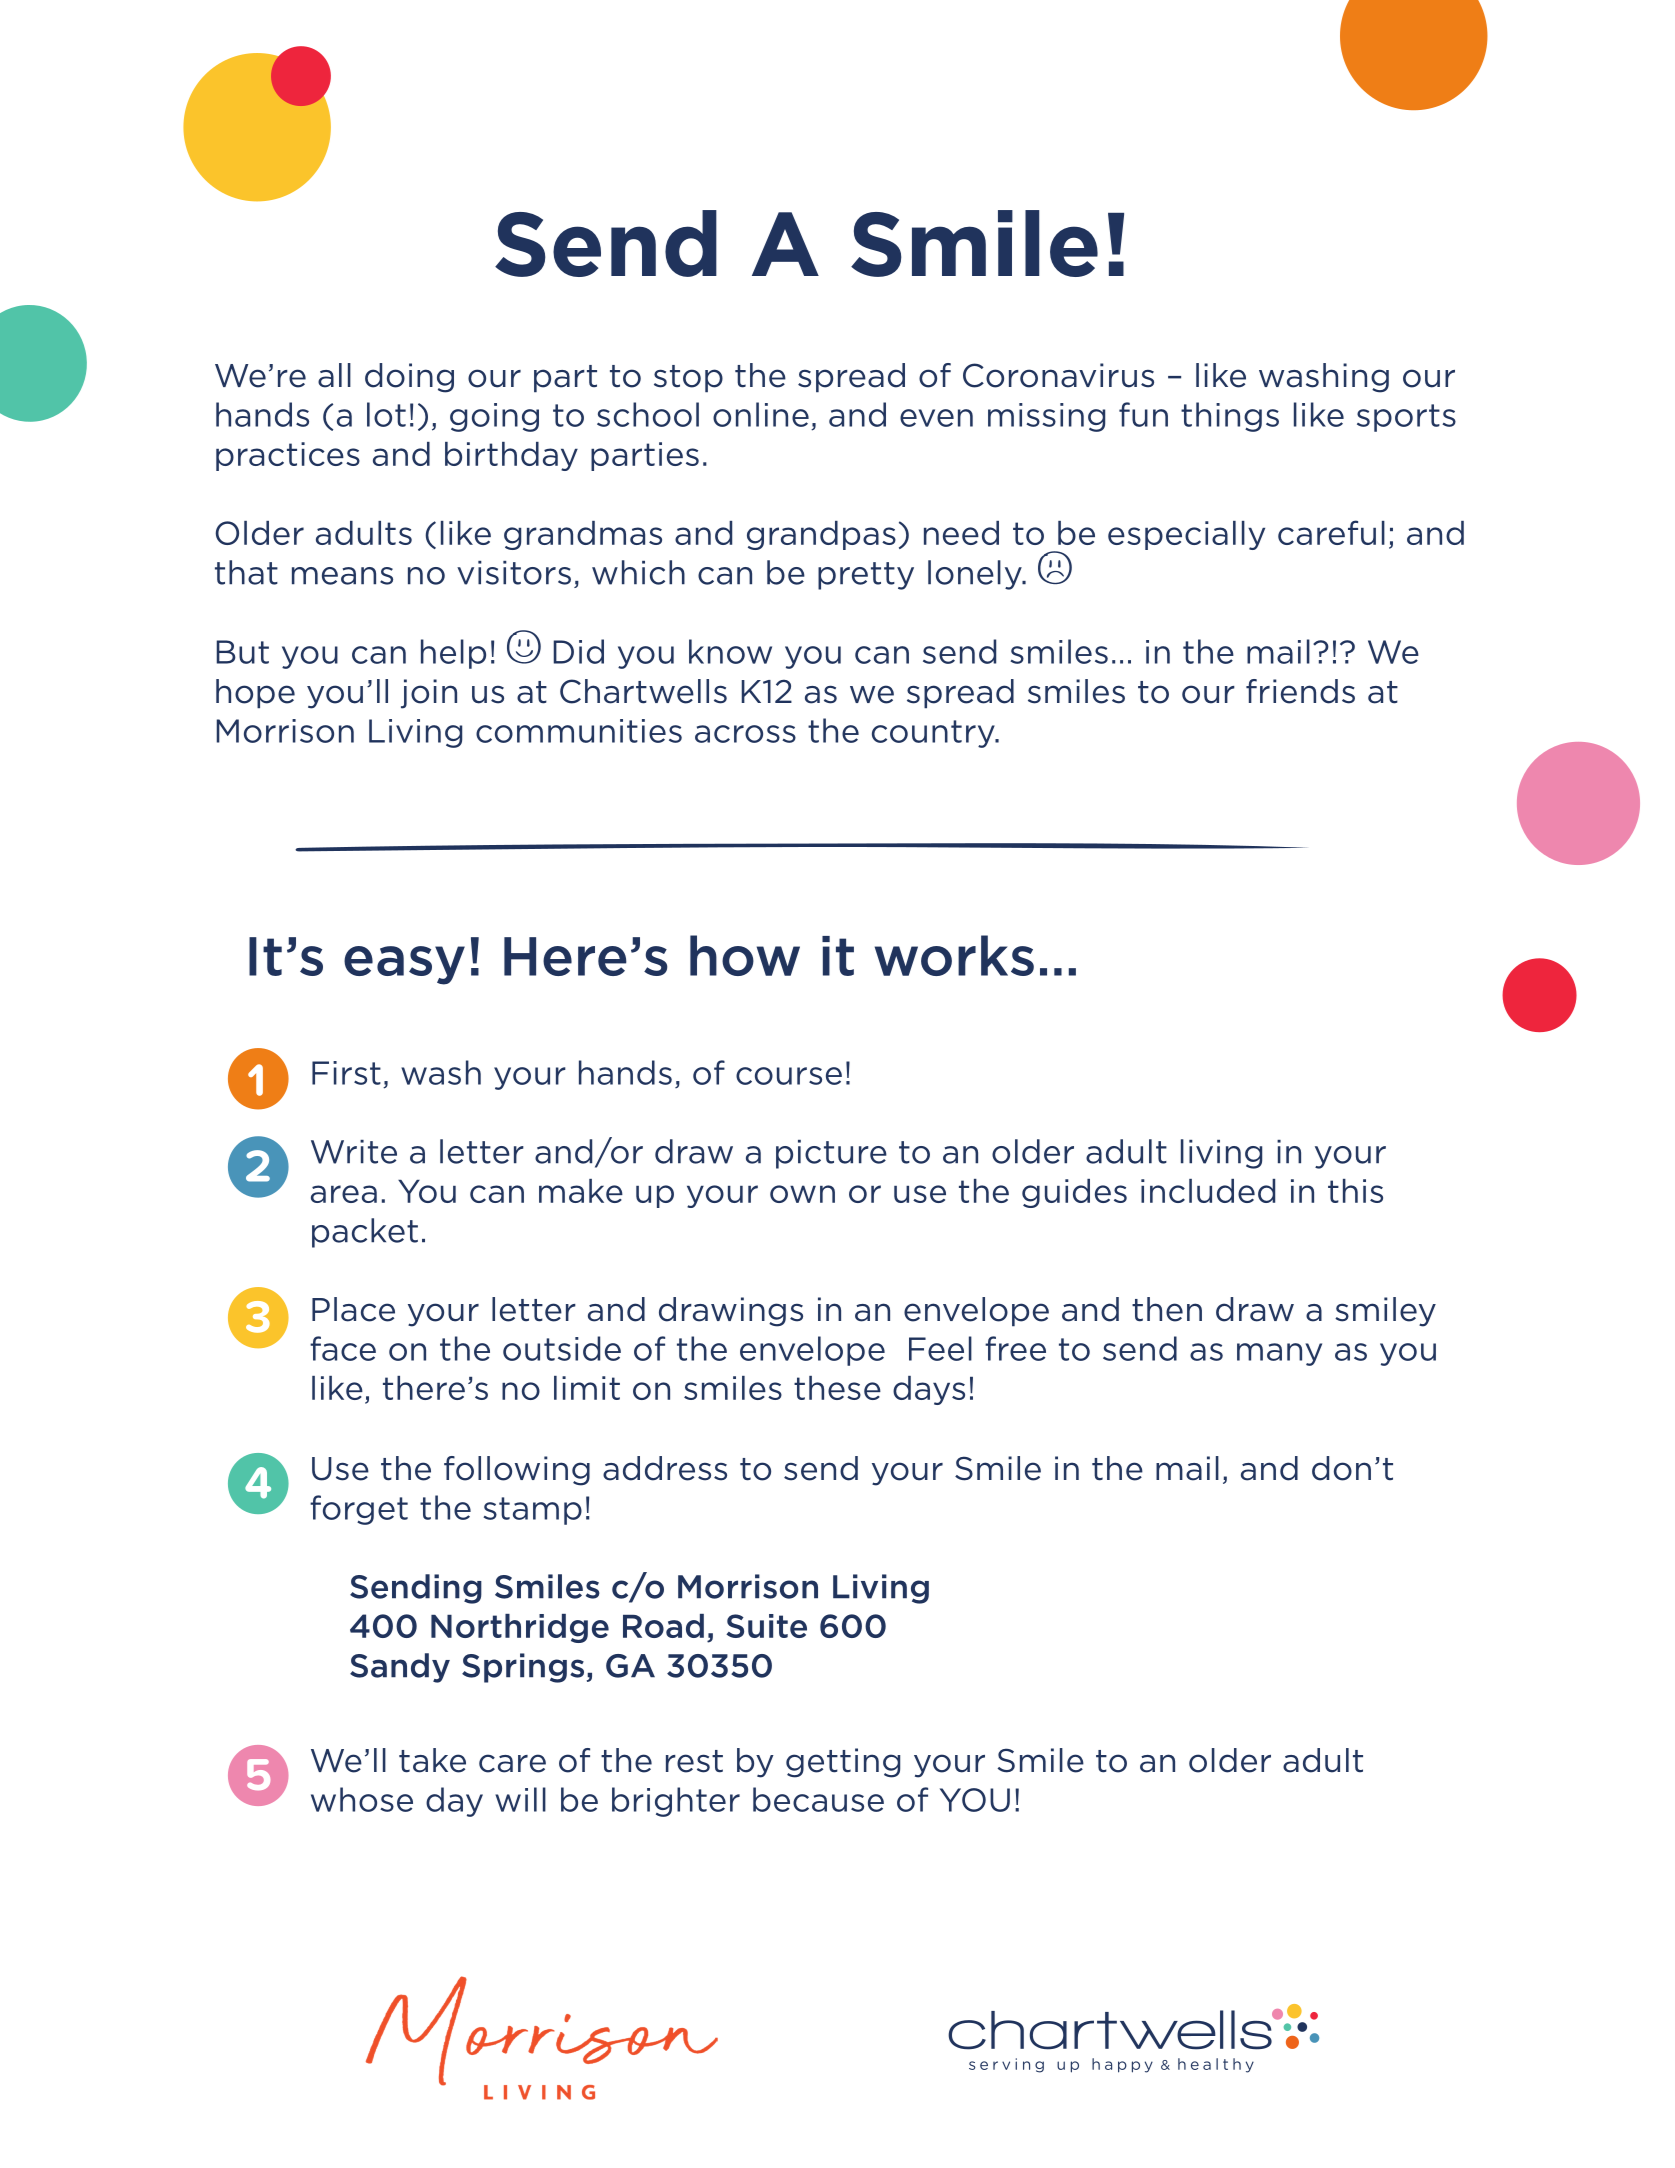 The image size is (1675, 2168). Describe the element at coordinates (346, 1073) in the page. I see `First` at that location.
